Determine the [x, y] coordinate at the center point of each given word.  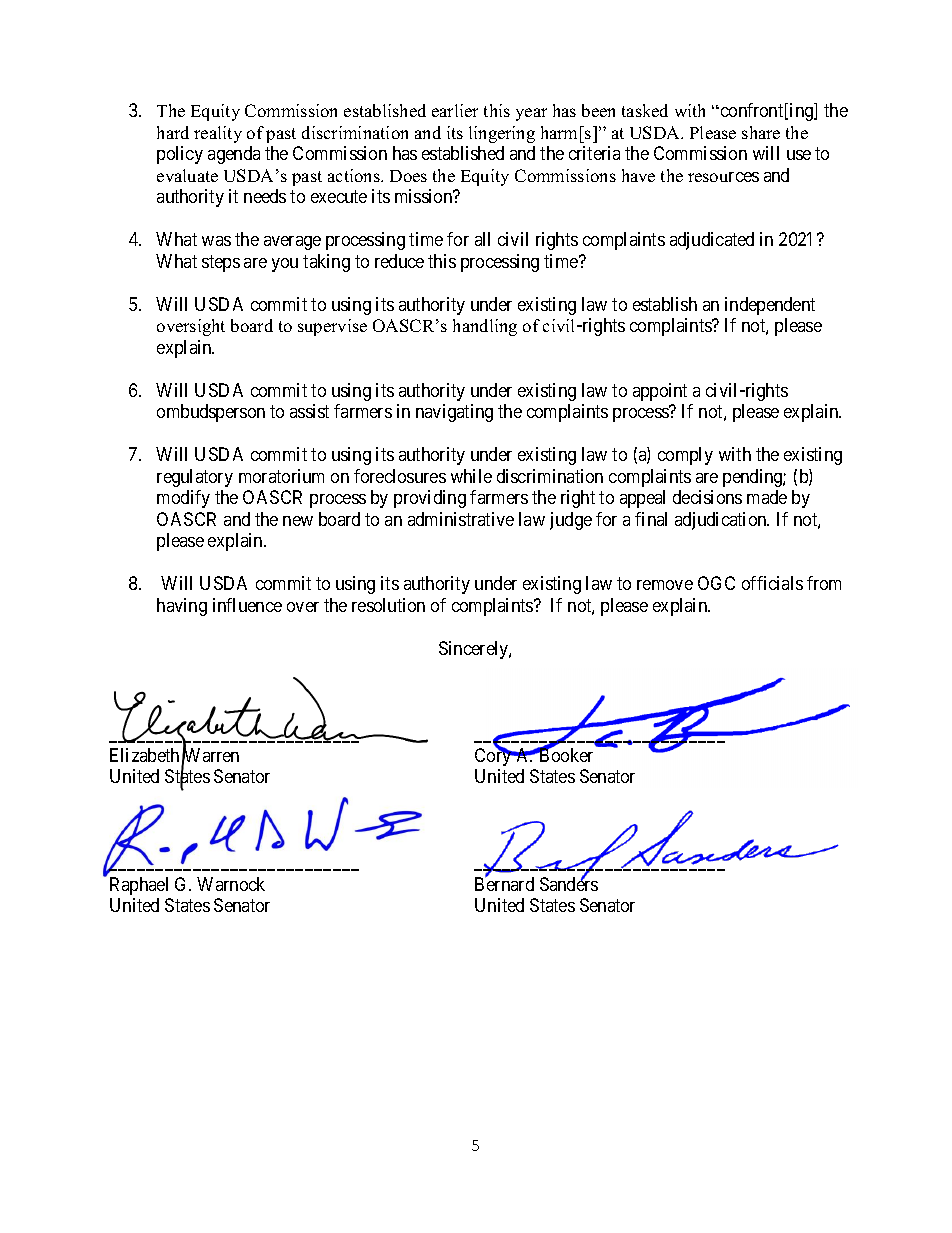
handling [485, 327]
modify [183, 499]
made [767, 497]
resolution [388, 605]
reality [218, 134]
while [471, 476]
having [182, 607]
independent [770, 306]
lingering [502, 134]
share [761, 132]
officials [772, 583]
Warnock [231, 884]
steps [221, 263]
